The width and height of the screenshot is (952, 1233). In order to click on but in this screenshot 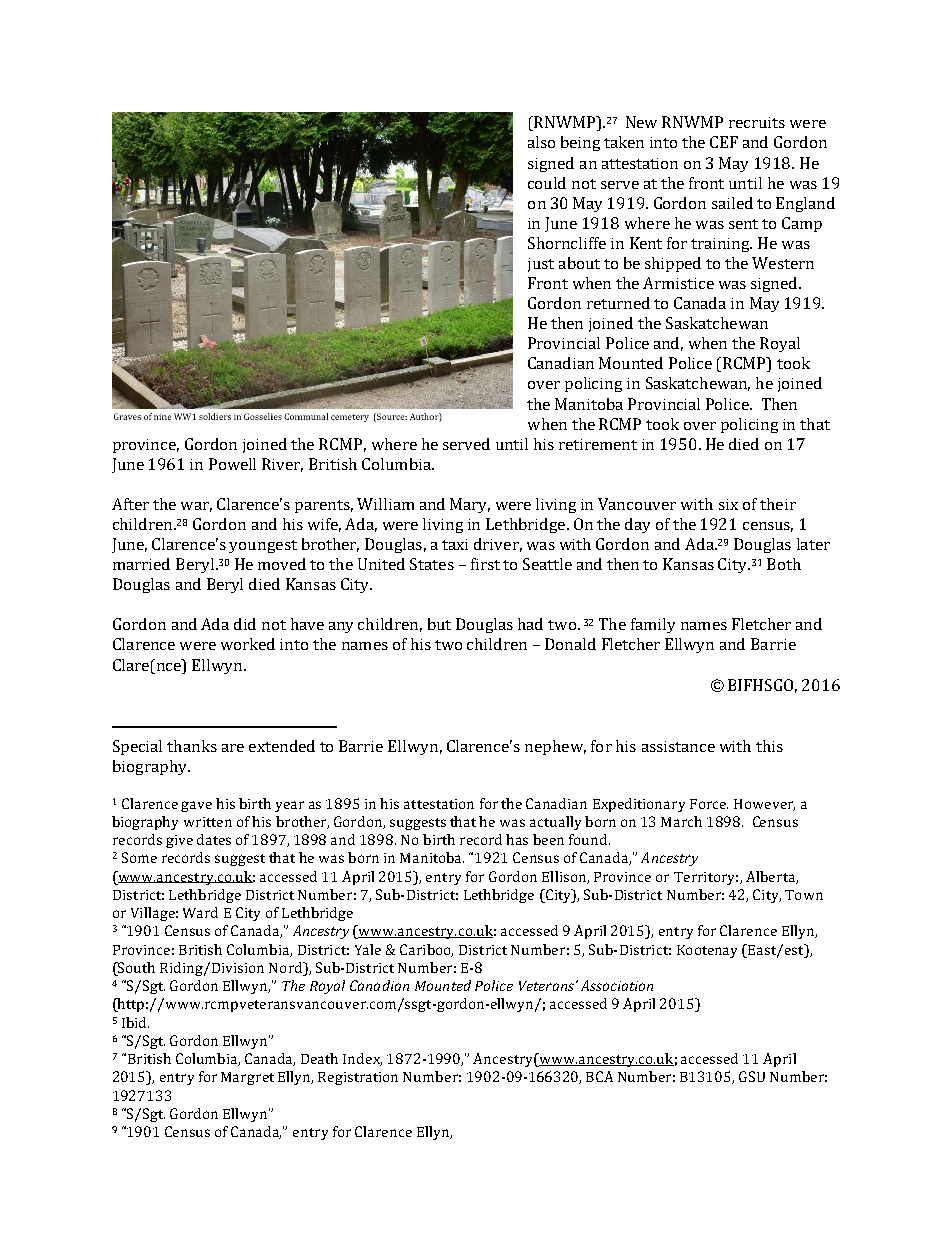, I will do `click(439, 624)`.
